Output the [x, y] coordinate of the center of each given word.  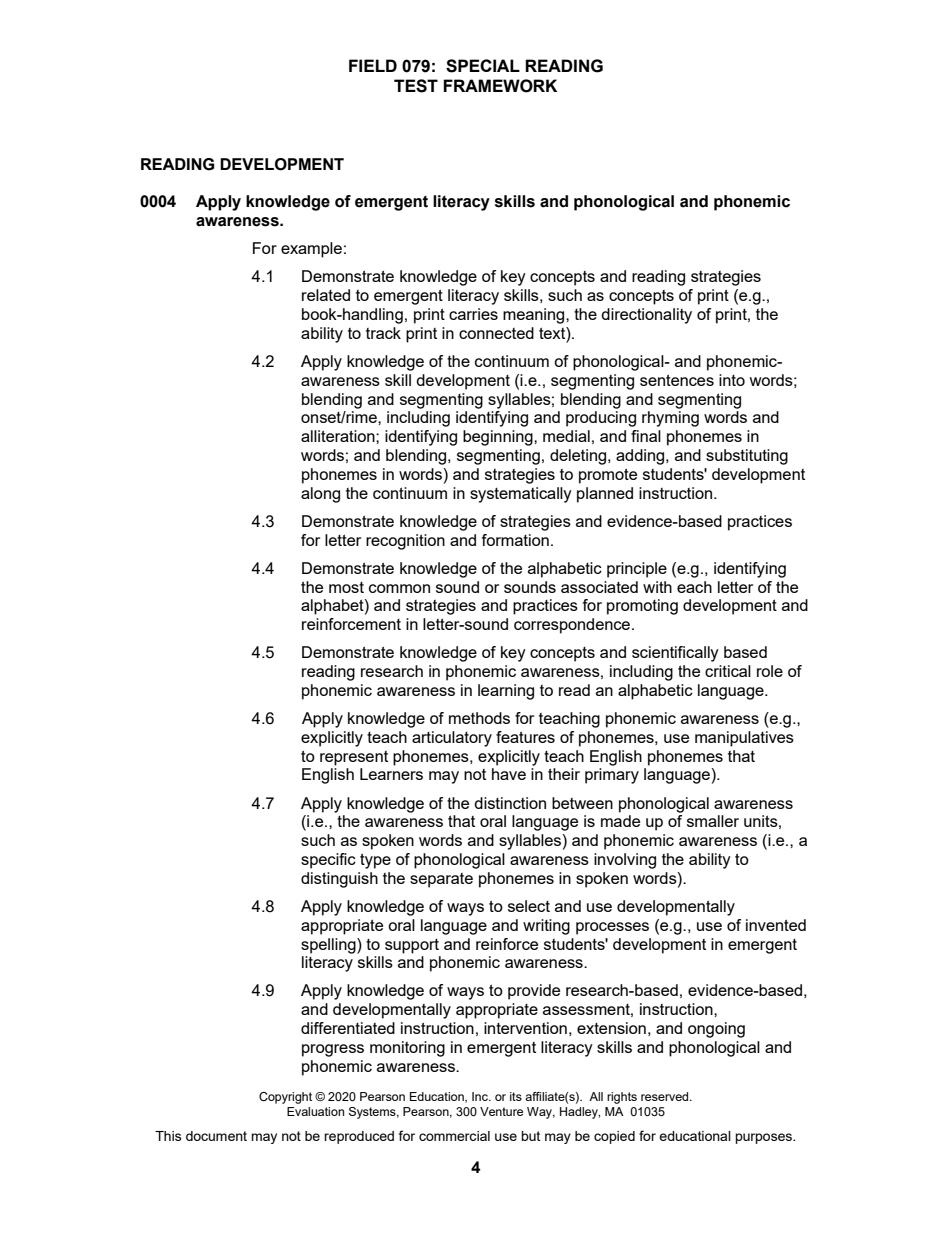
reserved [666, 1096]
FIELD [373, 65]
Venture [501, 1111]
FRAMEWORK [500, 86]
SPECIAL [483, 66]
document [216, 1136]
